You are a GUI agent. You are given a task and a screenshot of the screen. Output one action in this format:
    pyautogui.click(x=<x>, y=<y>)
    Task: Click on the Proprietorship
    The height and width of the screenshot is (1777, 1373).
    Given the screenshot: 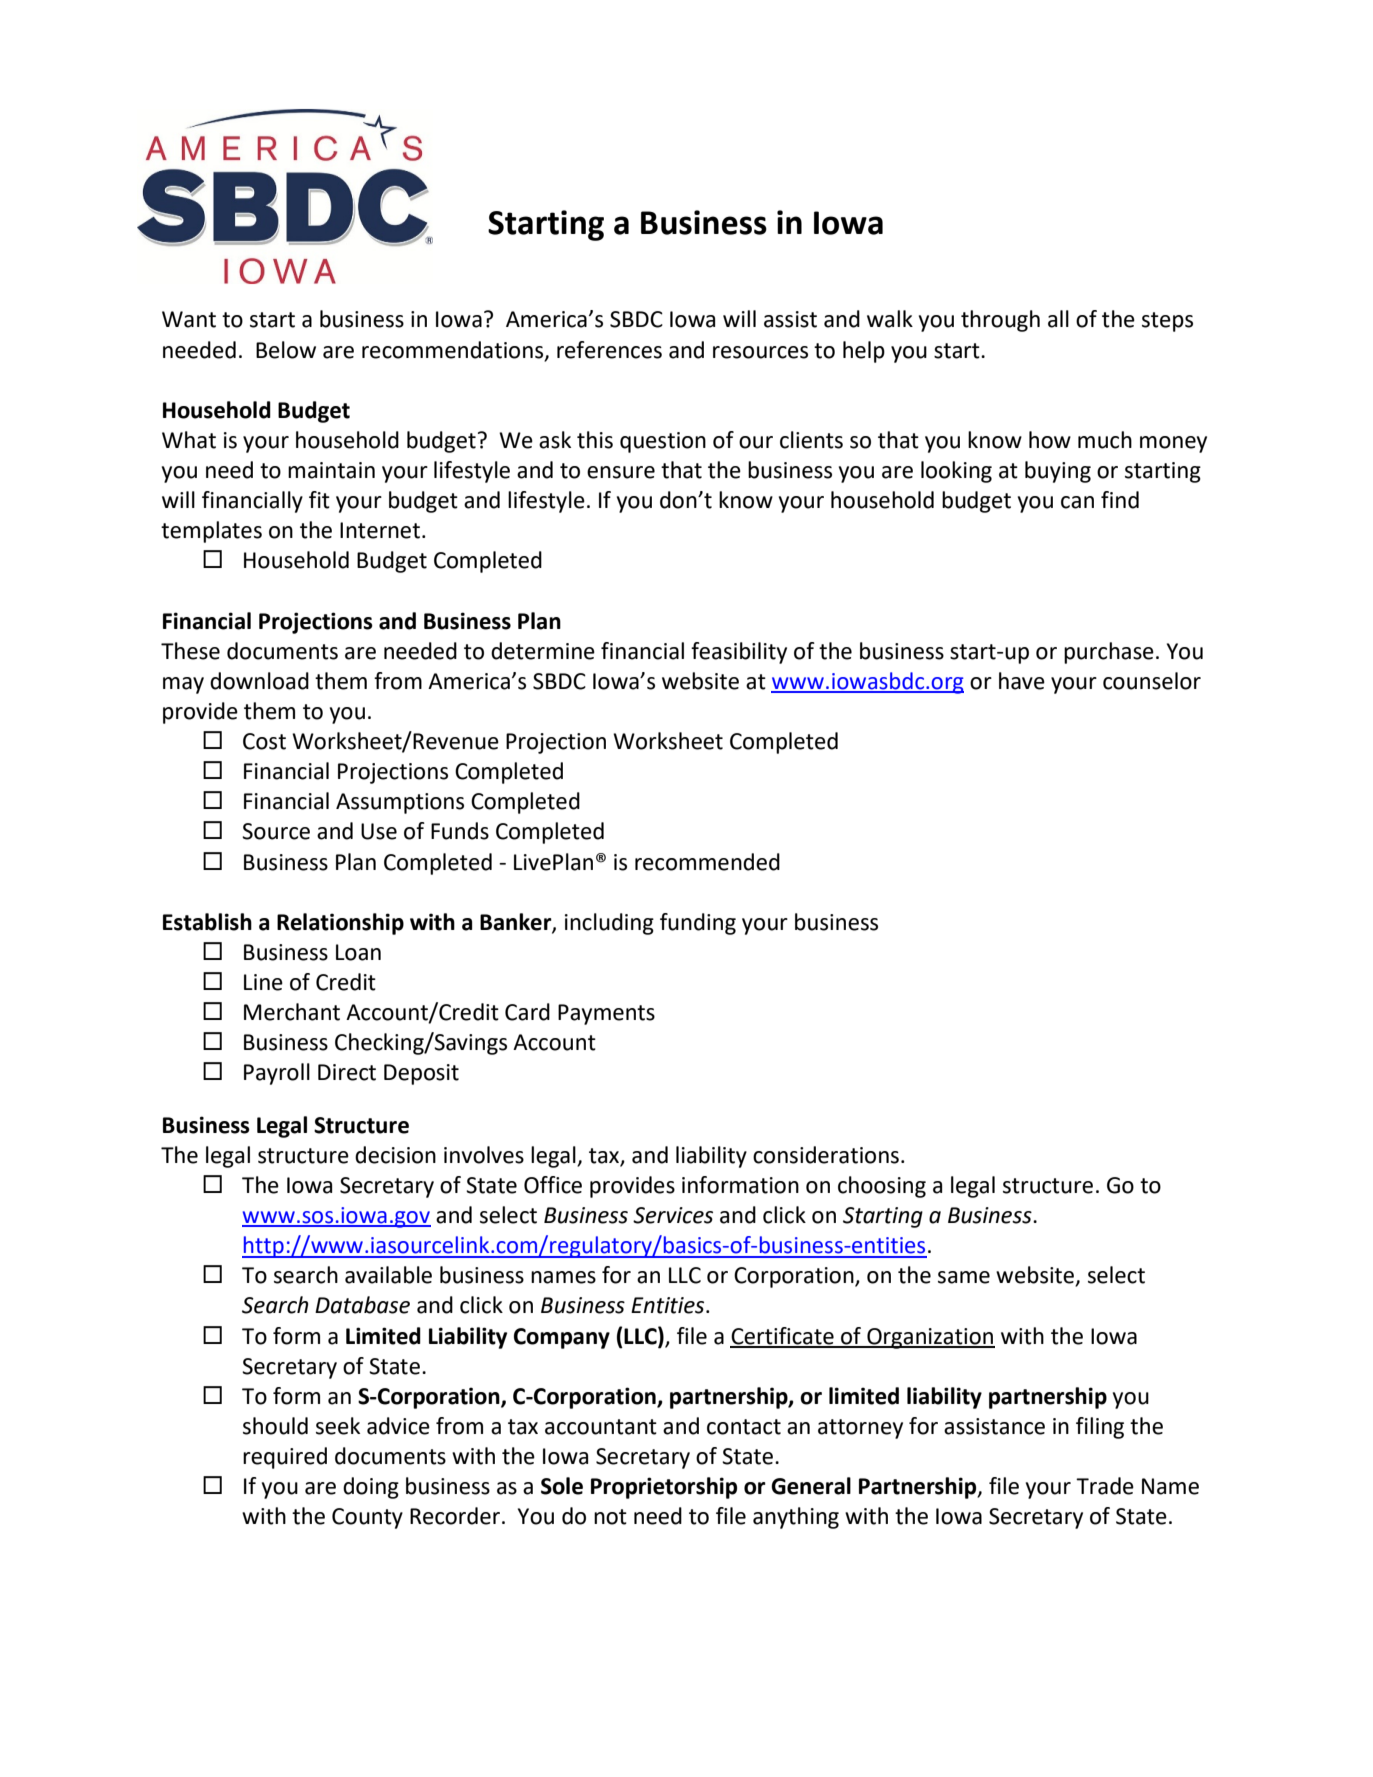 What is the action you would take?
    pyautogui.click(x=664, y=1488)
